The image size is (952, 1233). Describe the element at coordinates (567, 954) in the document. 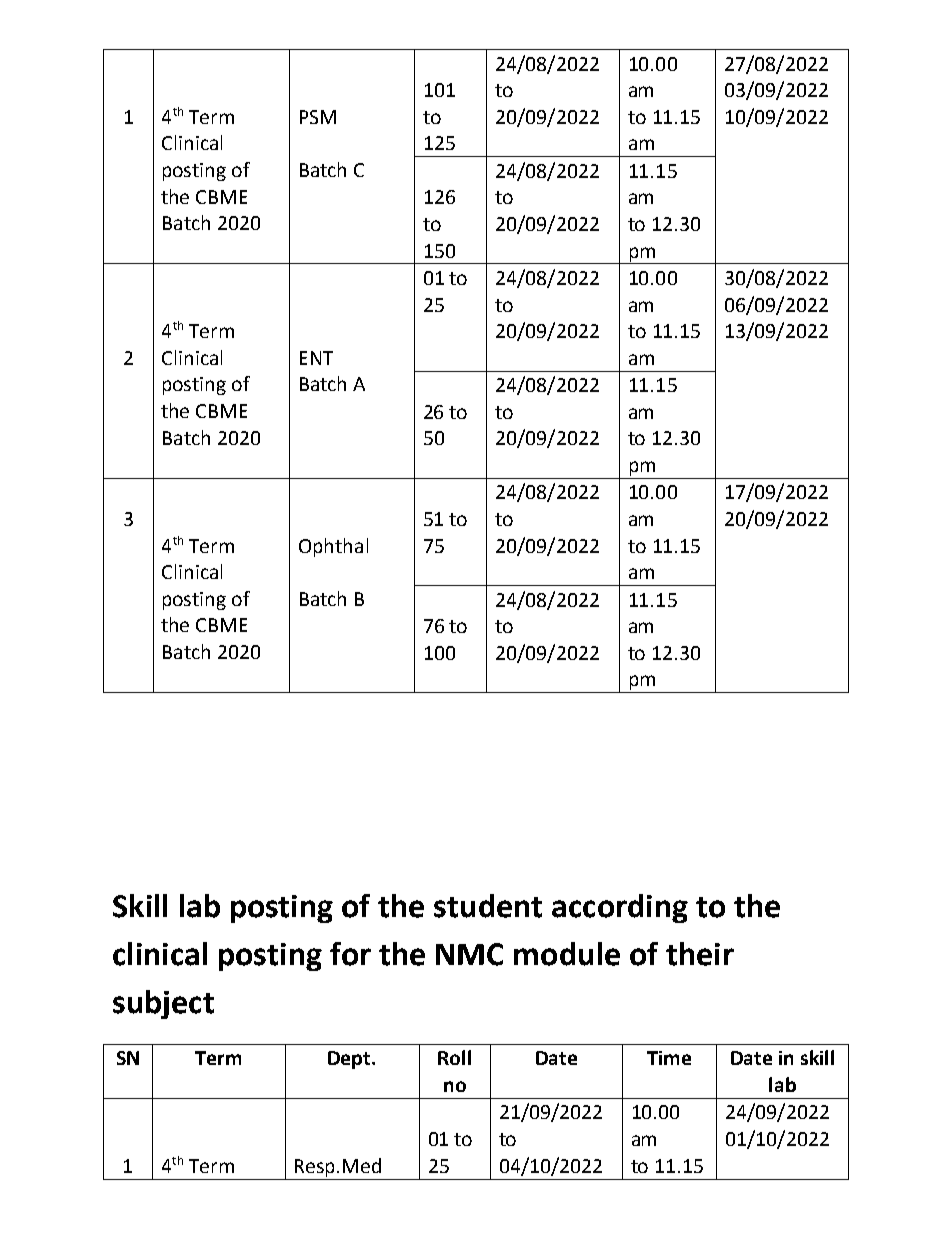

I see `module` at that location.
